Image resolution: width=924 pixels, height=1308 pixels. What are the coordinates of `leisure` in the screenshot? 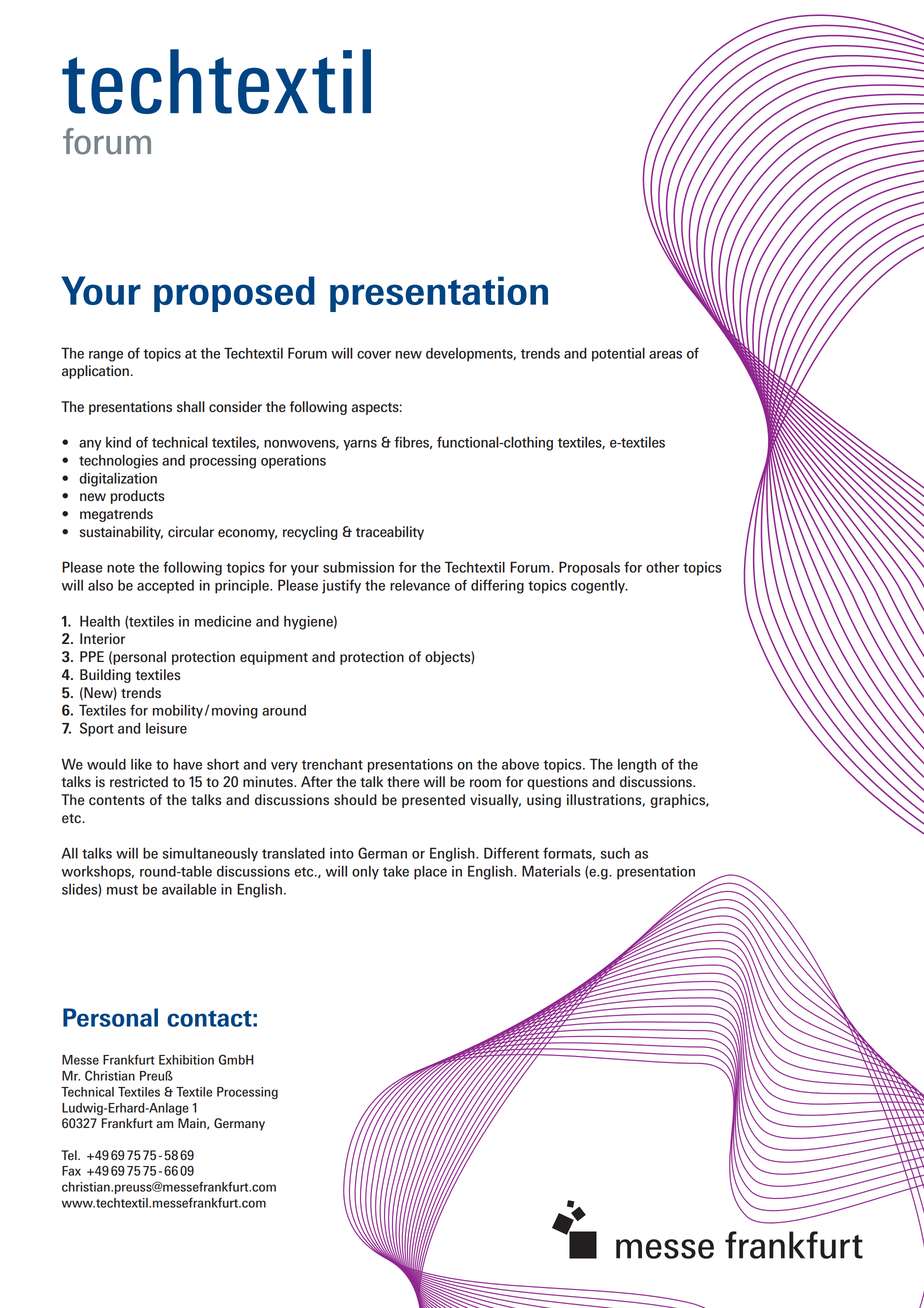 It's located at (166, 728).
